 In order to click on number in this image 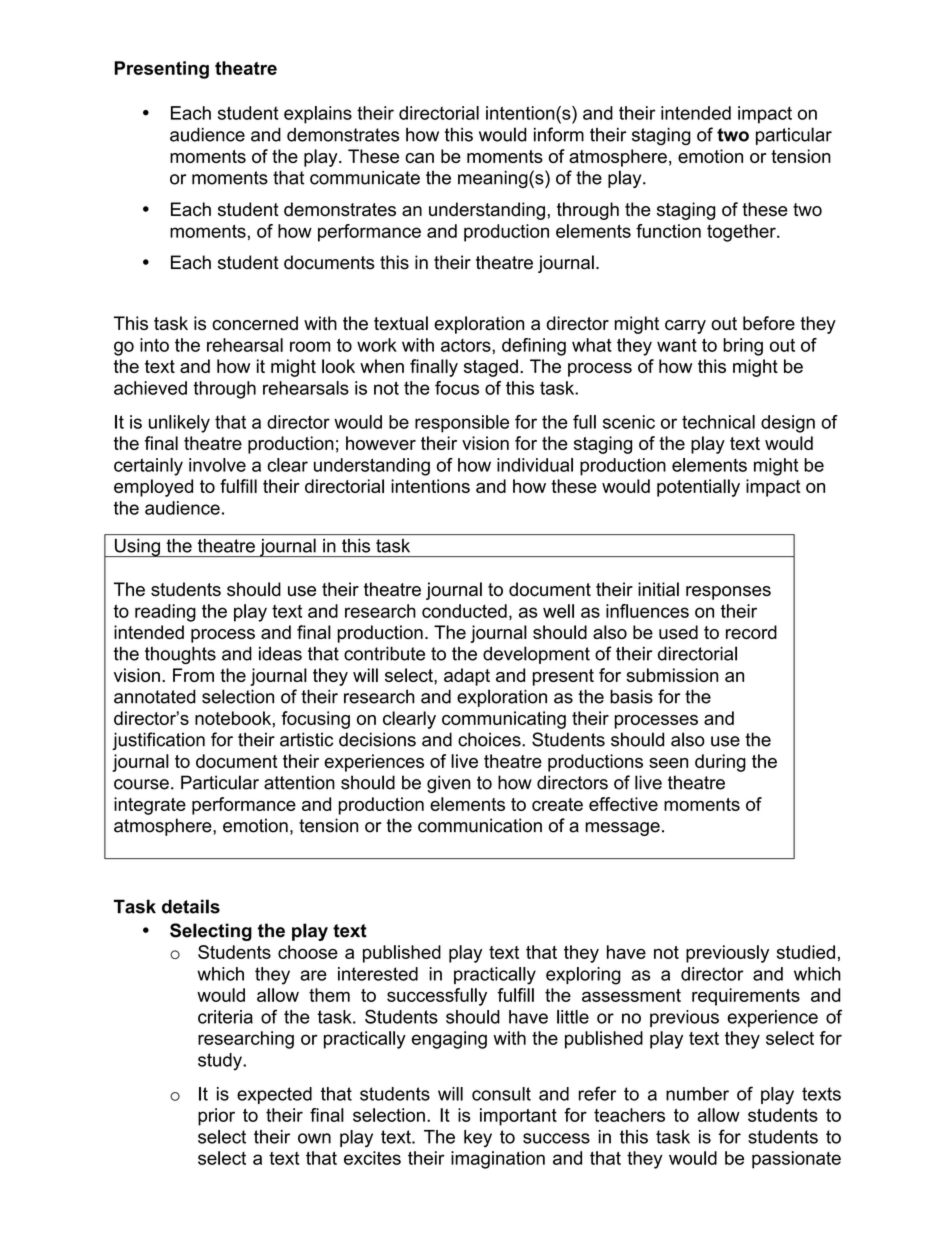, I will do `click(697, 1094)`.
